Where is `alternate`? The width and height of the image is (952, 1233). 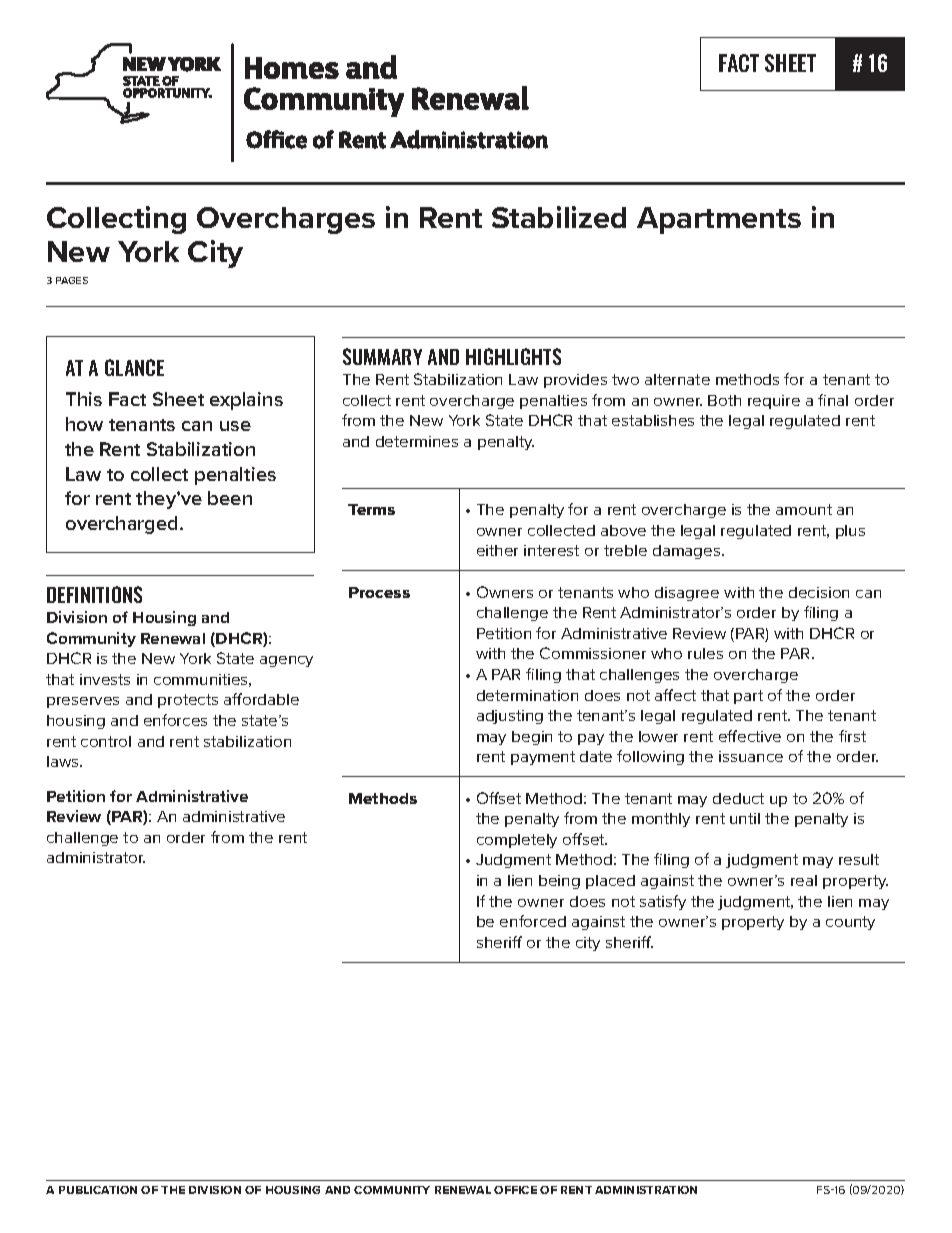 alternate is located at coordinates (677, 379).
